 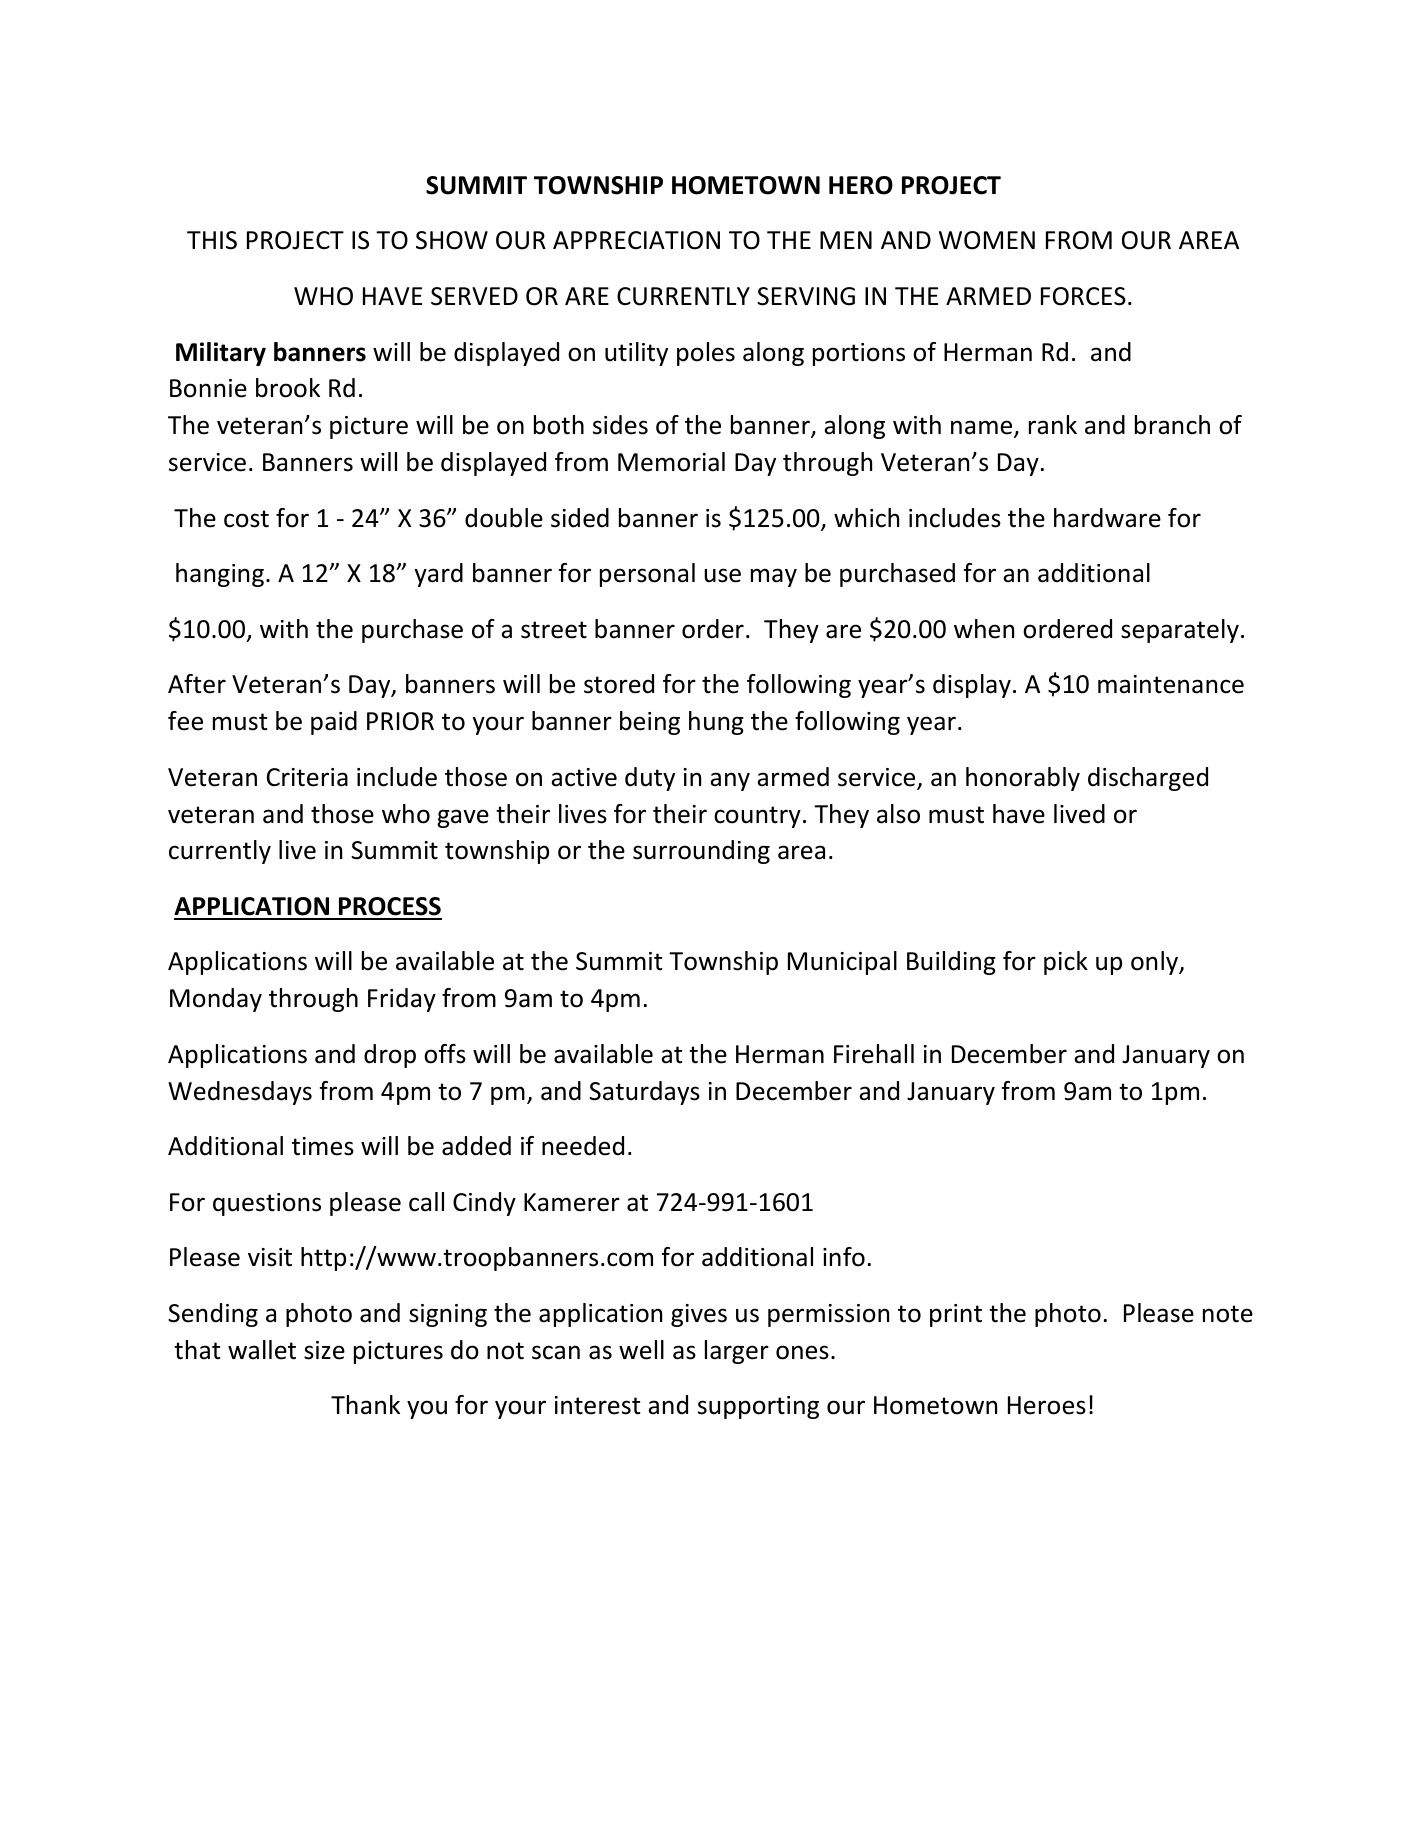 What do you see at coordinates (307, 777) in the screenshot?
I see `Criteria` at bounding box center [307, 777].
